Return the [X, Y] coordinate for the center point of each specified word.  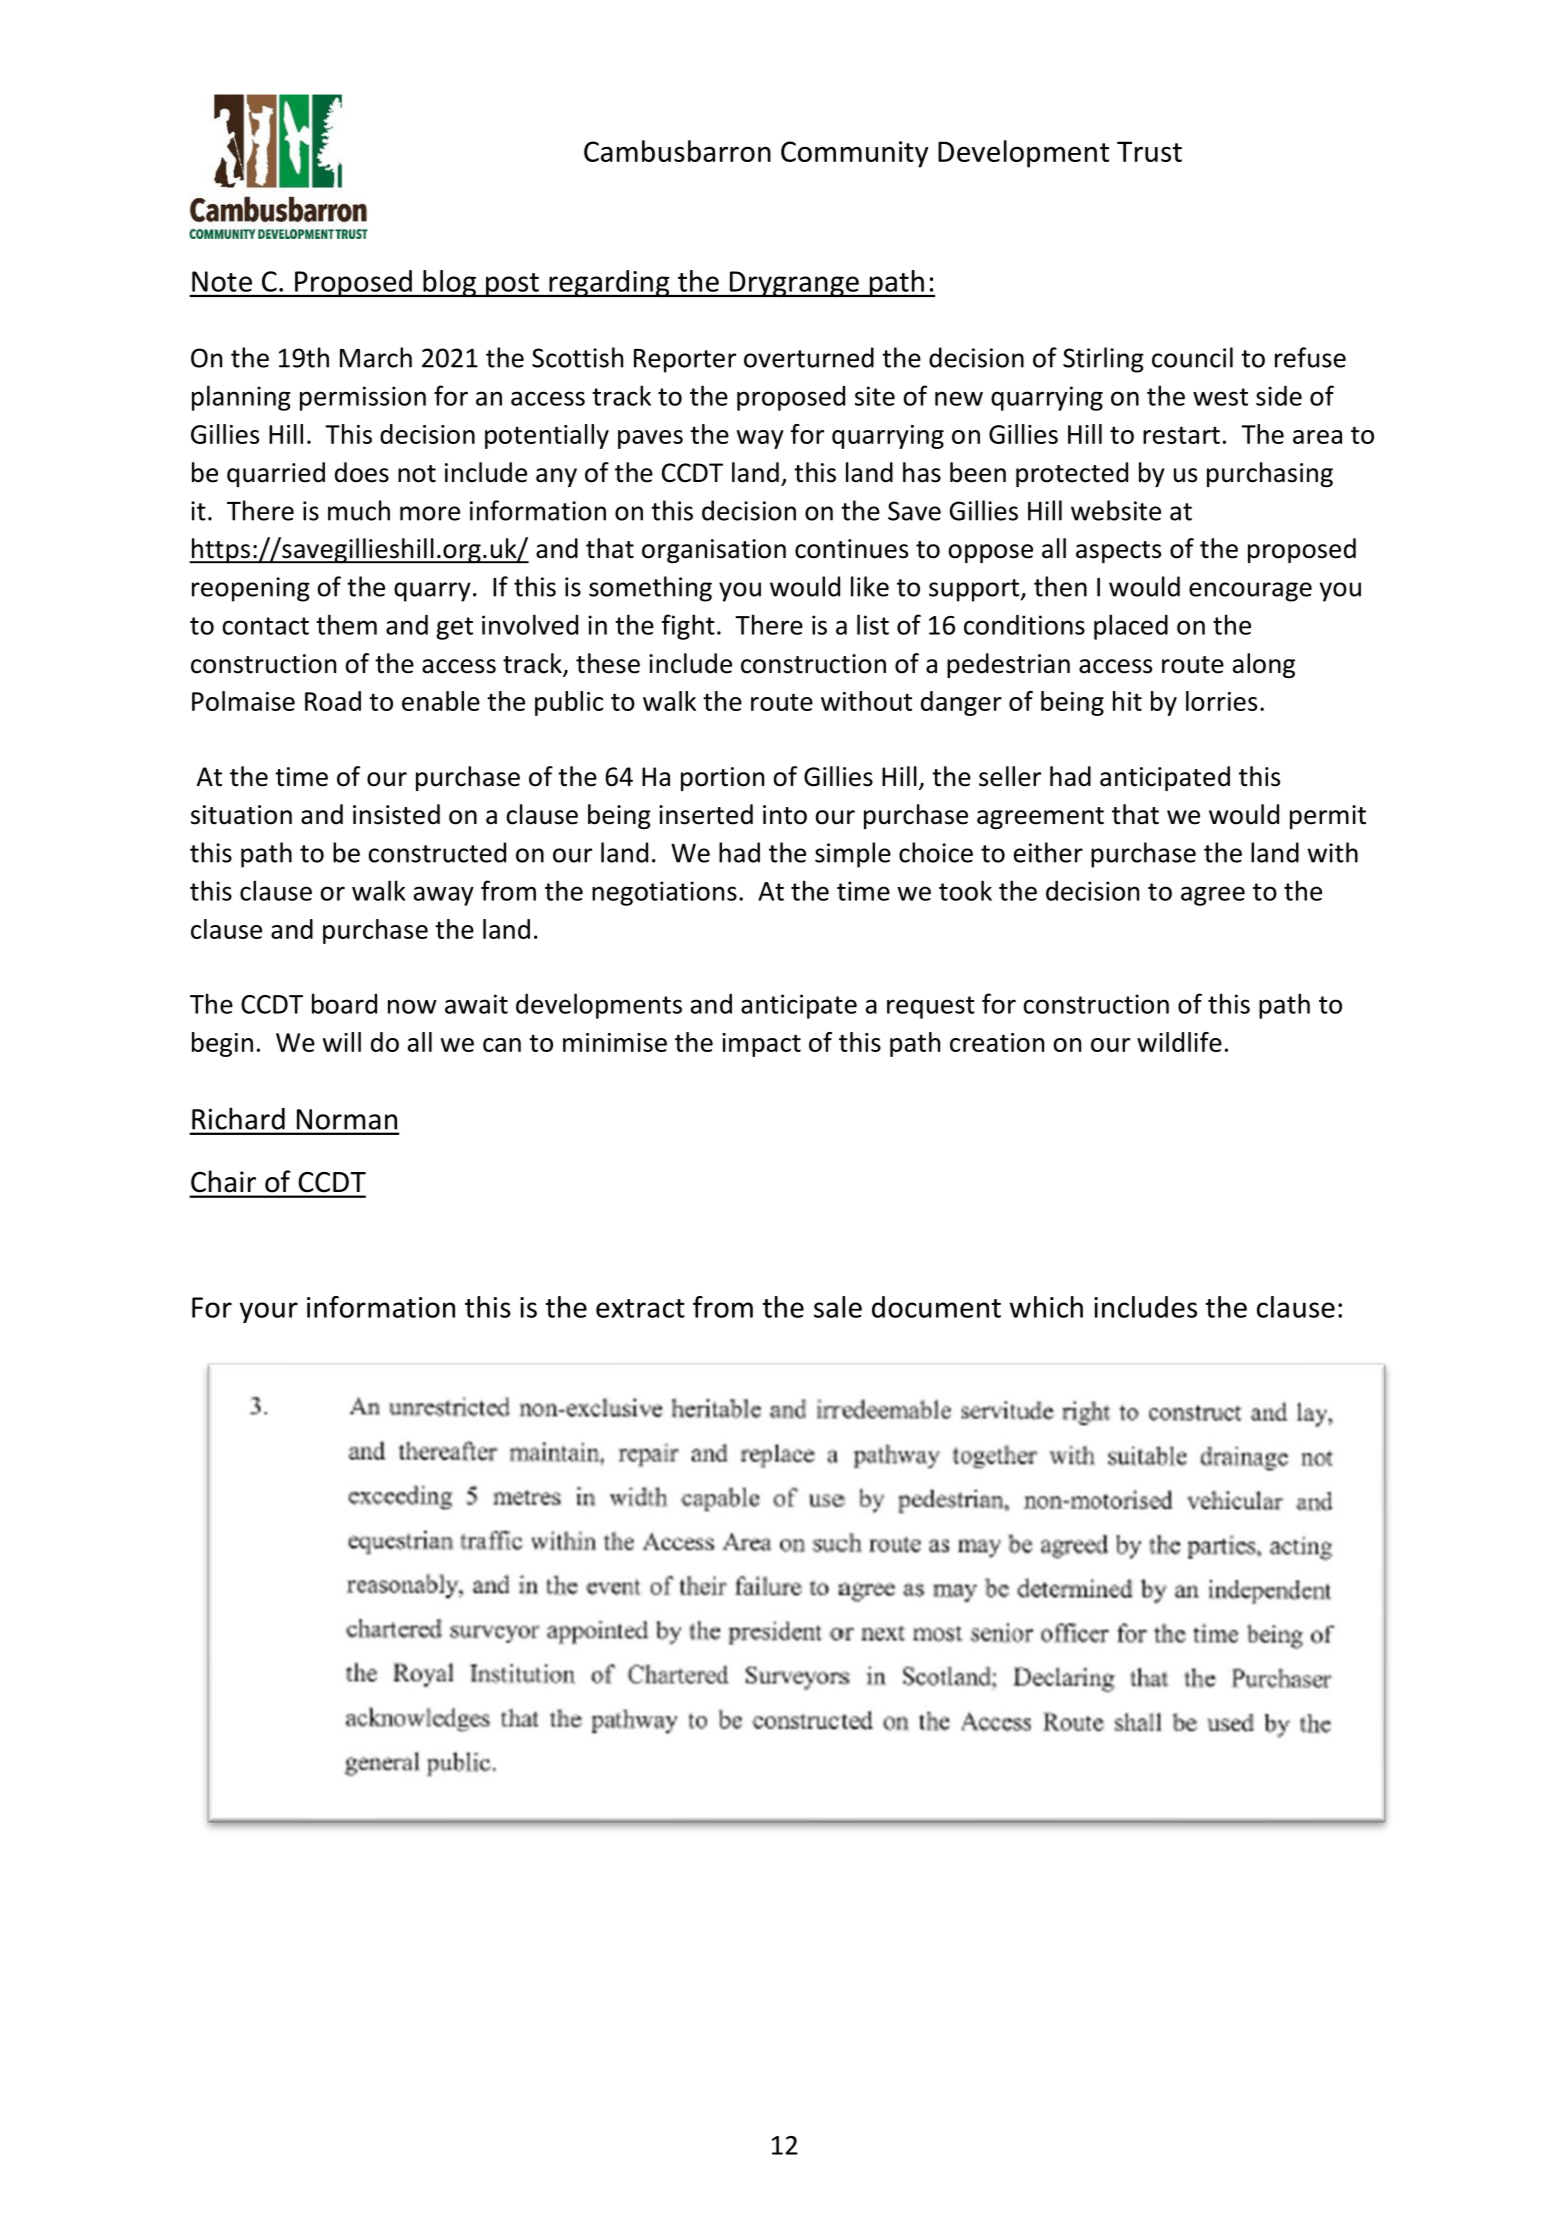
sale [838, 1307]
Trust [1149, 151]
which [1046, 1307]
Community [854, 154]
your [269, 1312]
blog [449, 283]
